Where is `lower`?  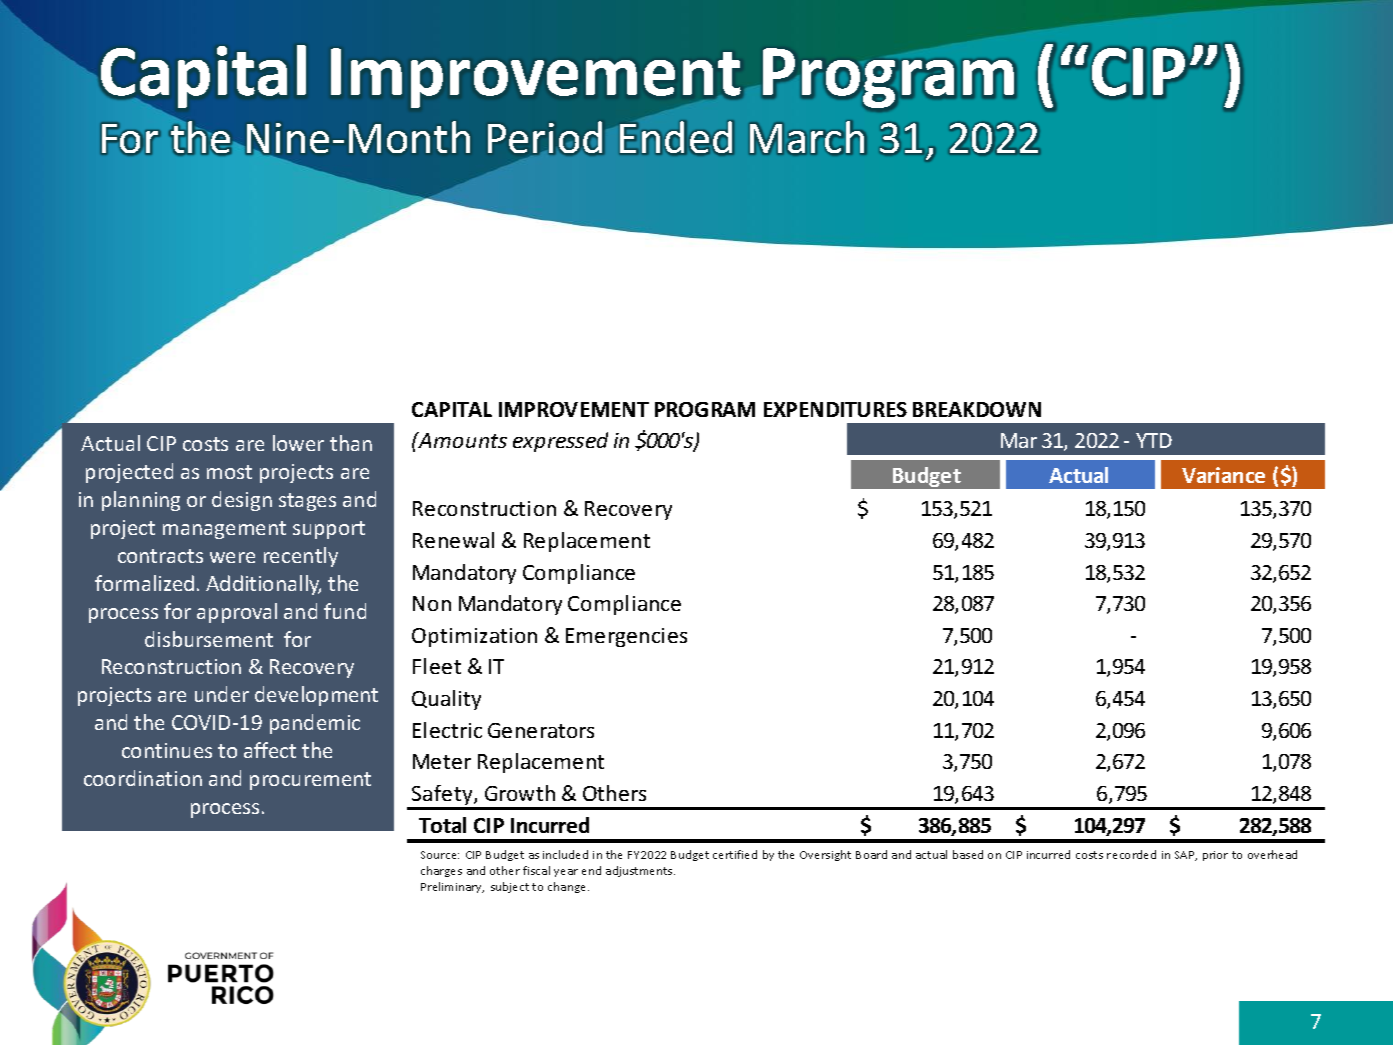 lower is located at coordinates (298, 443).
